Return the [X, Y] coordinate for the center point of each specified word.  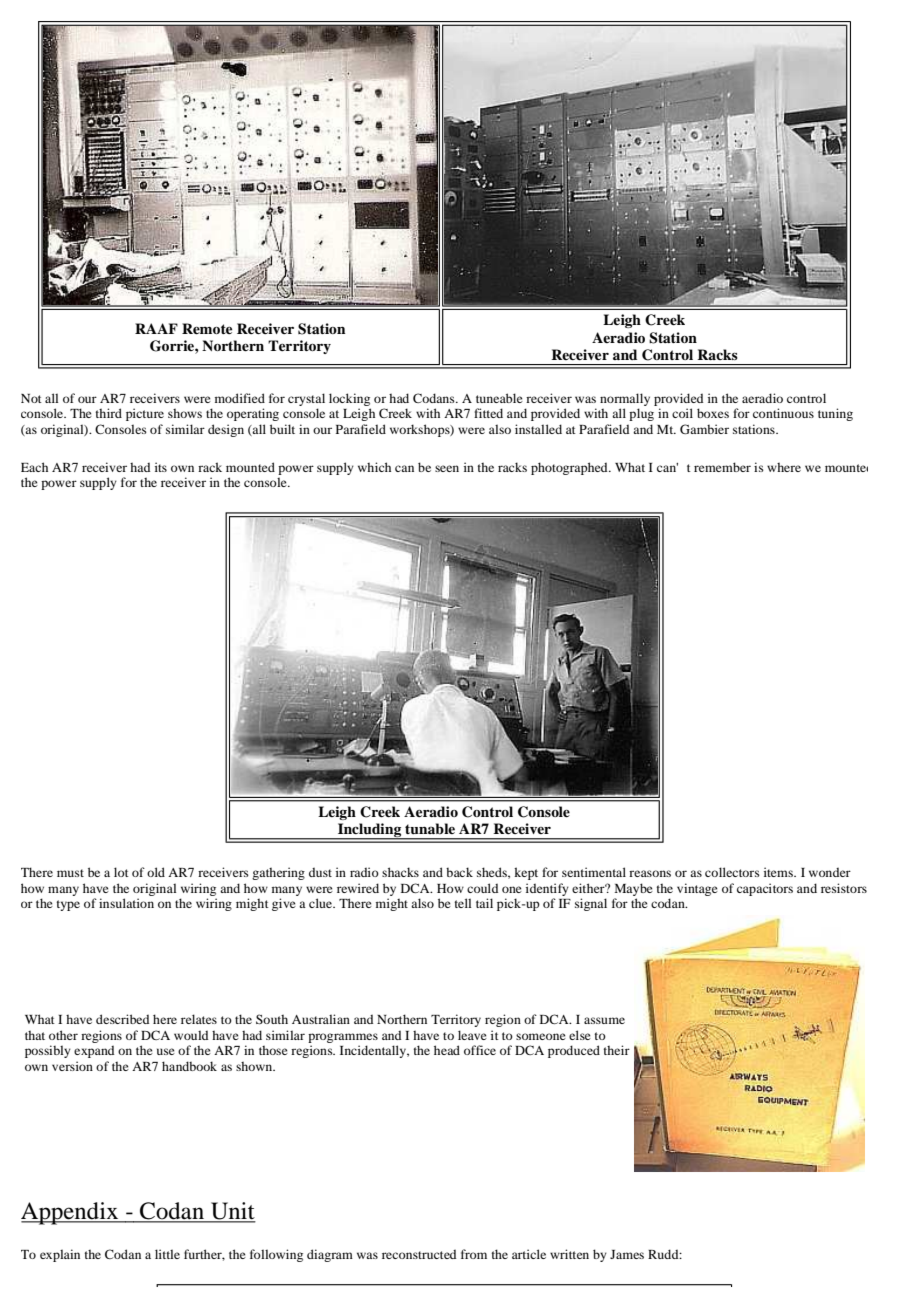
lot [121, 872]
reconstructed [419, 1254]
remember [722, 467]
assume [604, 1020]
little [167, 1254]
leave [472, 1035]
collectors [732, 872]
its [161, 467]
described [122, 1019]
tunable [430, 829]
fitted [488, 413]
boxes [713, 413]
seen [447, 468]
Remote [207, 329]
